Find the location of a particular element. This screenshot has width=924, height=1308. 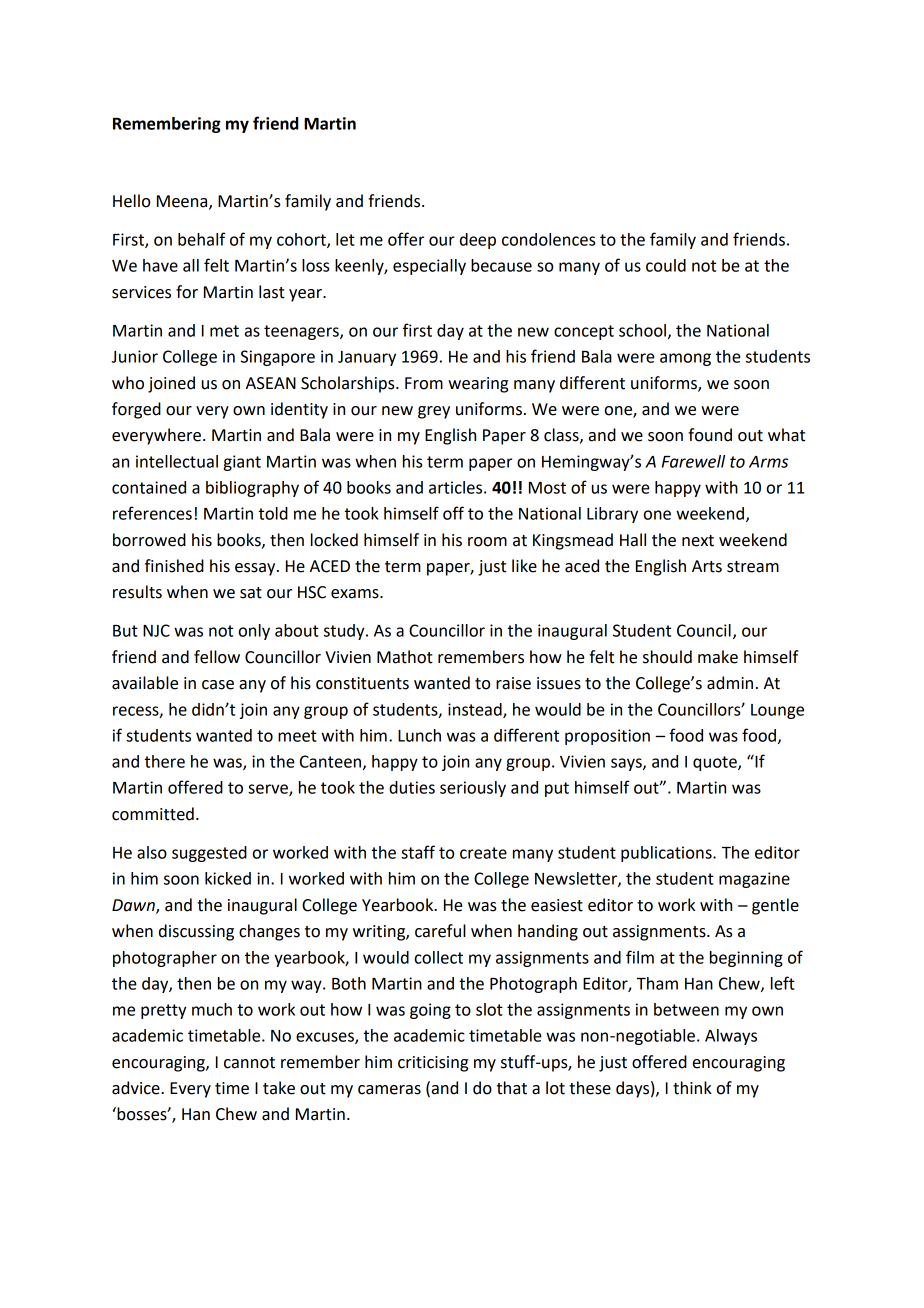

next is located at coordinates (698, 541).
